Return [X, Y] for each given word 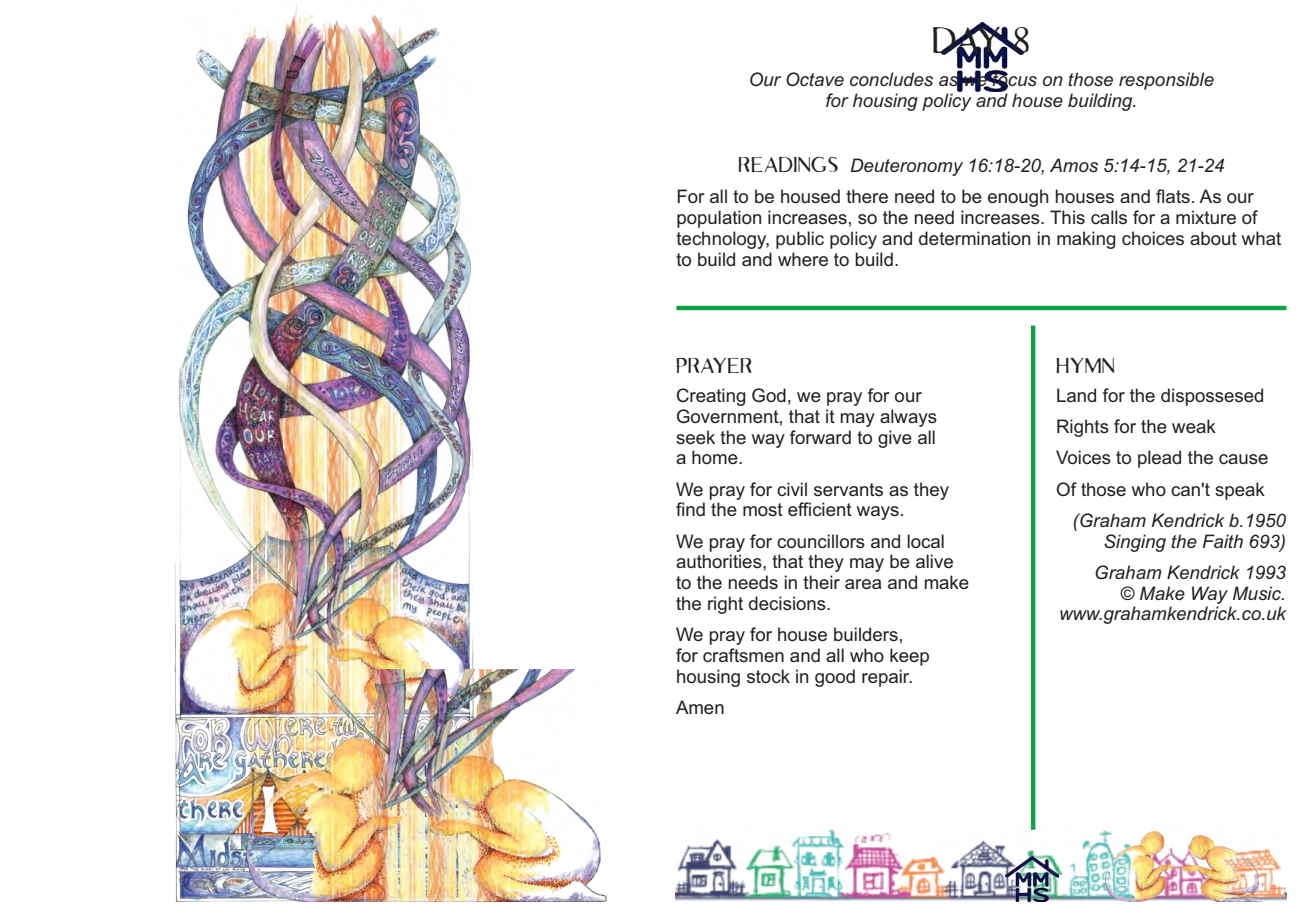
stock [768, 676]
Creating [711, 397]
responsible [1166, 81]
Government [728, 416]
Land [1076, 395]
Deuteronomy [907, 167]
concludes [891, 79]
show [278, 634]
